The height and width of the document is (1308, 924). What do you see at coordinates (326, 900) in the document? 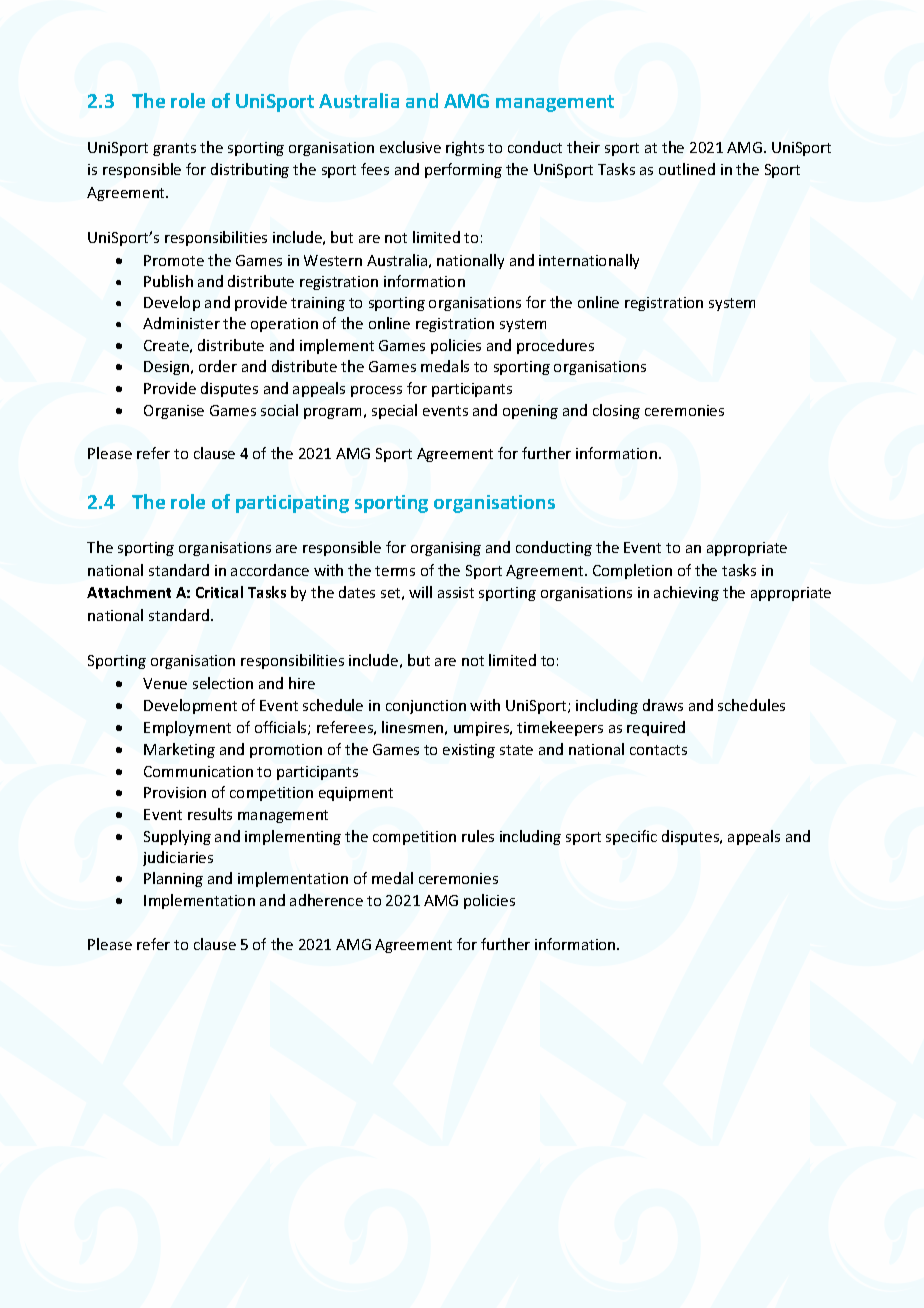
I see `adherence` at bounding box center [326, 900].
